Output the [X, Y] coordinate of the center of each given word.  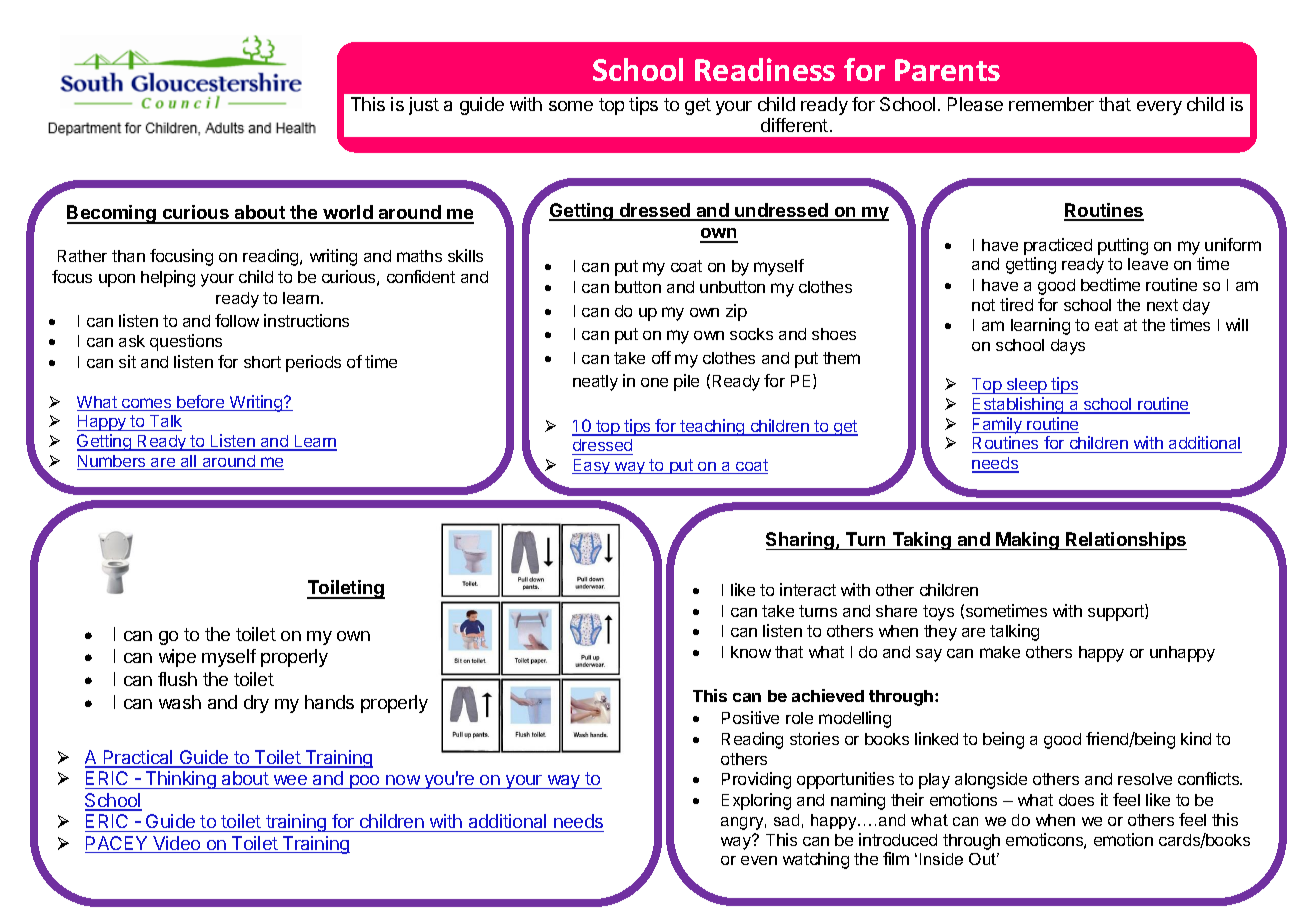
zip [736, 312]
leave [1148, 264]
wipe [177, 658]
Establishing [1019, 405]
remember [1051, 104]
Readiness [765, 69]
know [751, 652]
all [189, 462]
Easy [592, 466]
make [1000, 652]
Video [177, 844]
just [424, 106]
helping [168, 278]
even [759, 860]
